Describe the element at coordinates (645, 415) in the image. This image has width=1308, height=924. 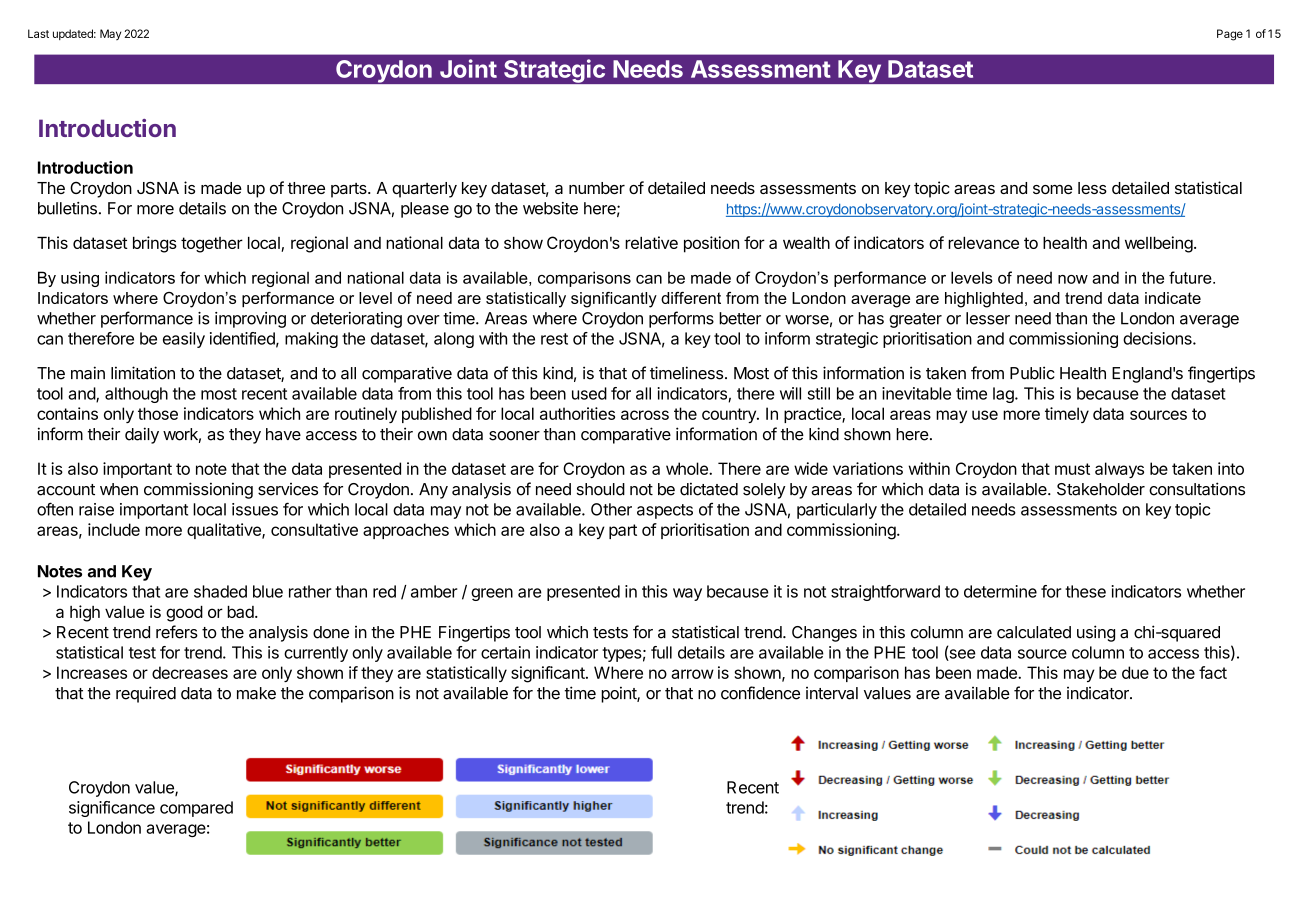
I see `across` at that location.
